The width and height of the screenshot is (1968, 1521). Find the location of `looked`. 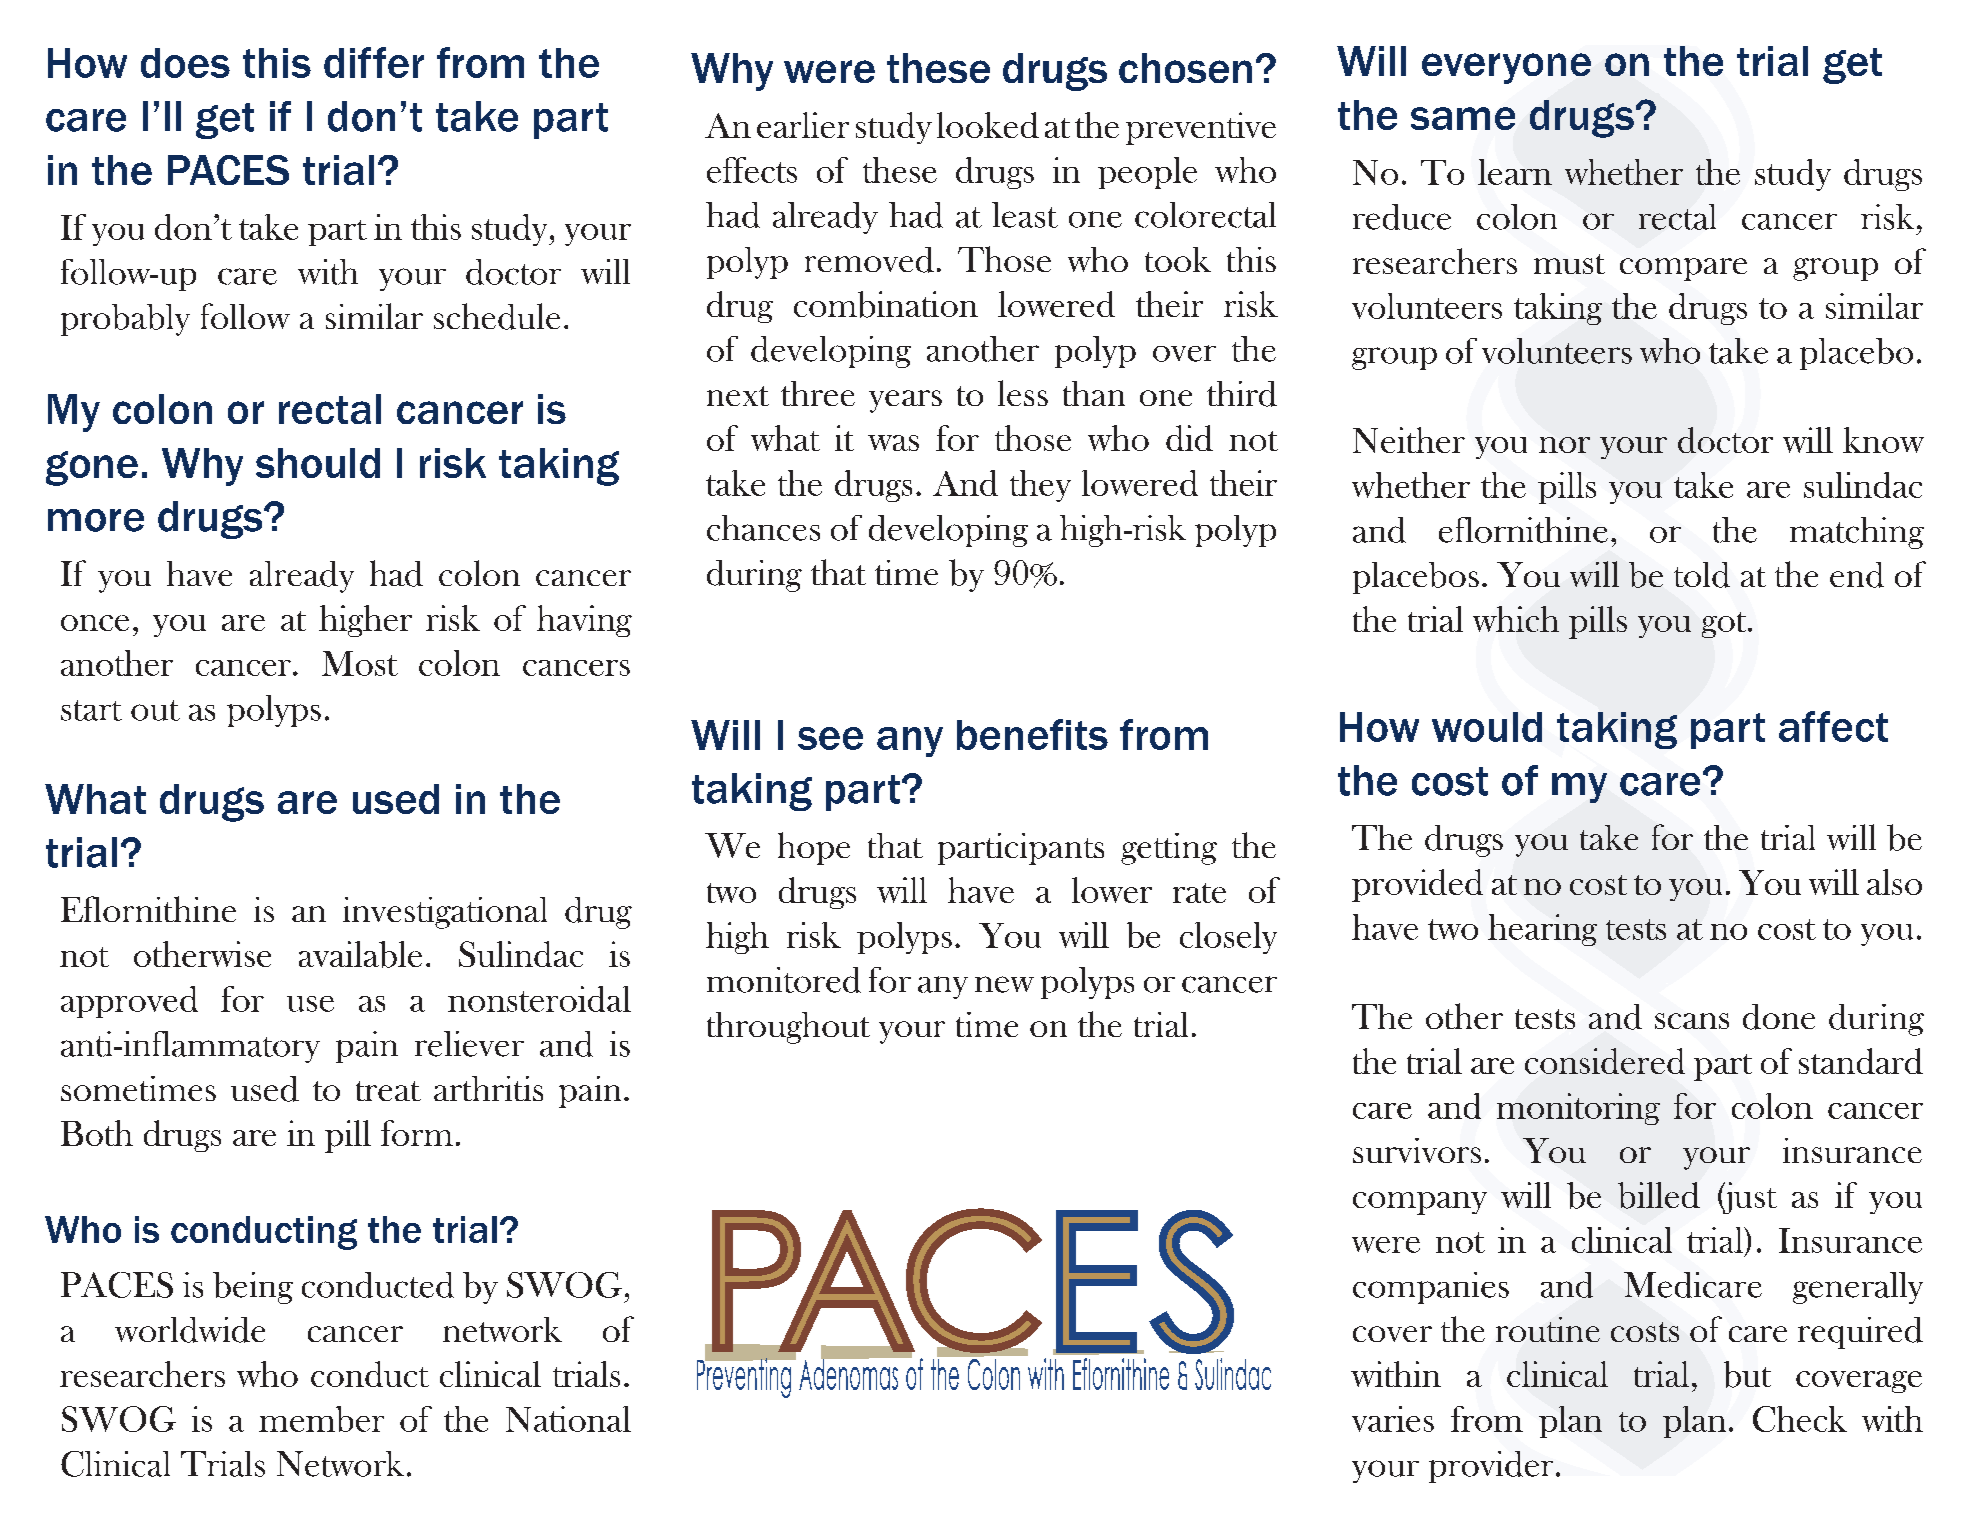

looked is located at coordinates (988, 125).
